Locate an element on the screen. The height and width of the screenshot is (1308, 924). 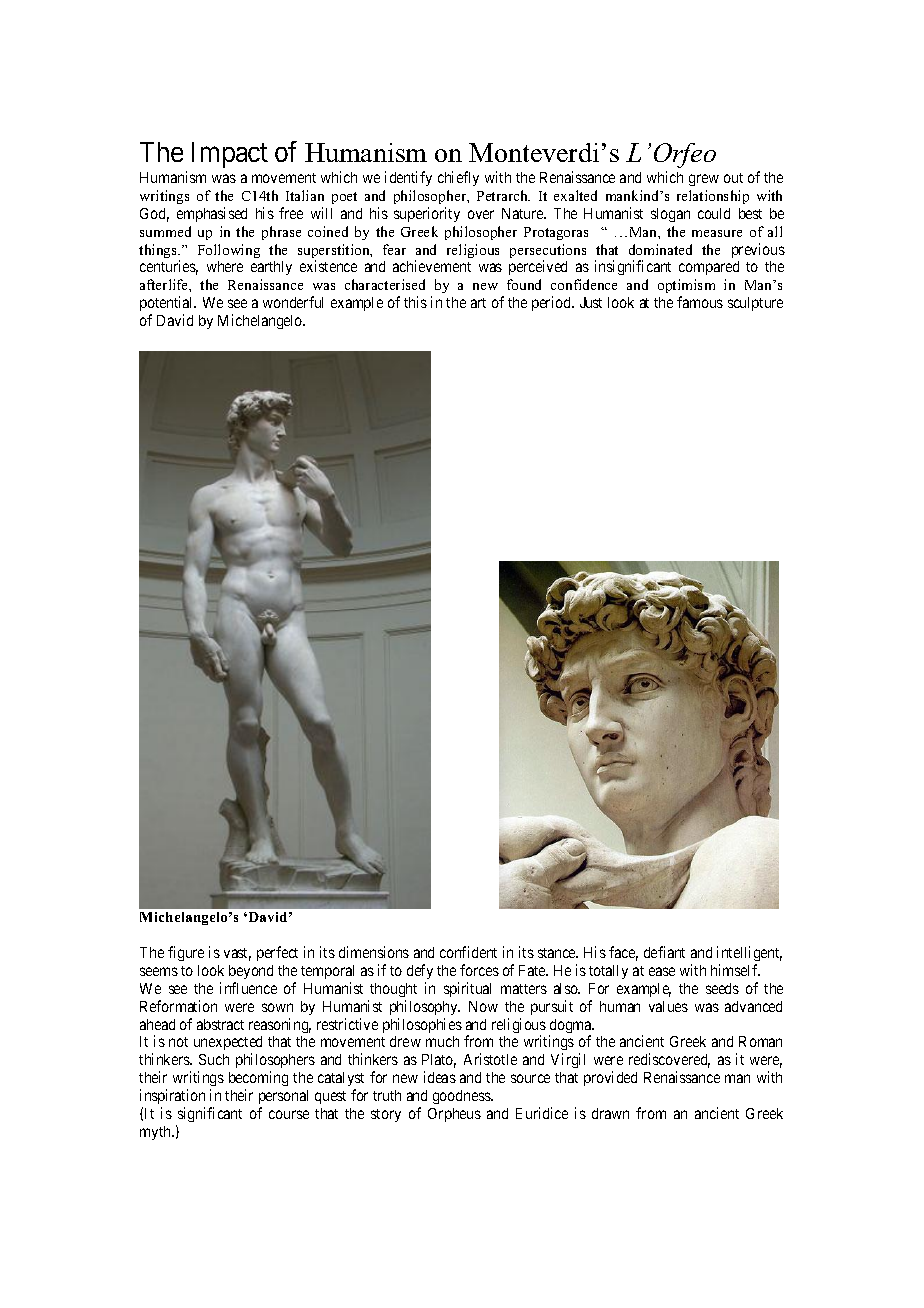
Impact is located at coordinates (230, 155).
